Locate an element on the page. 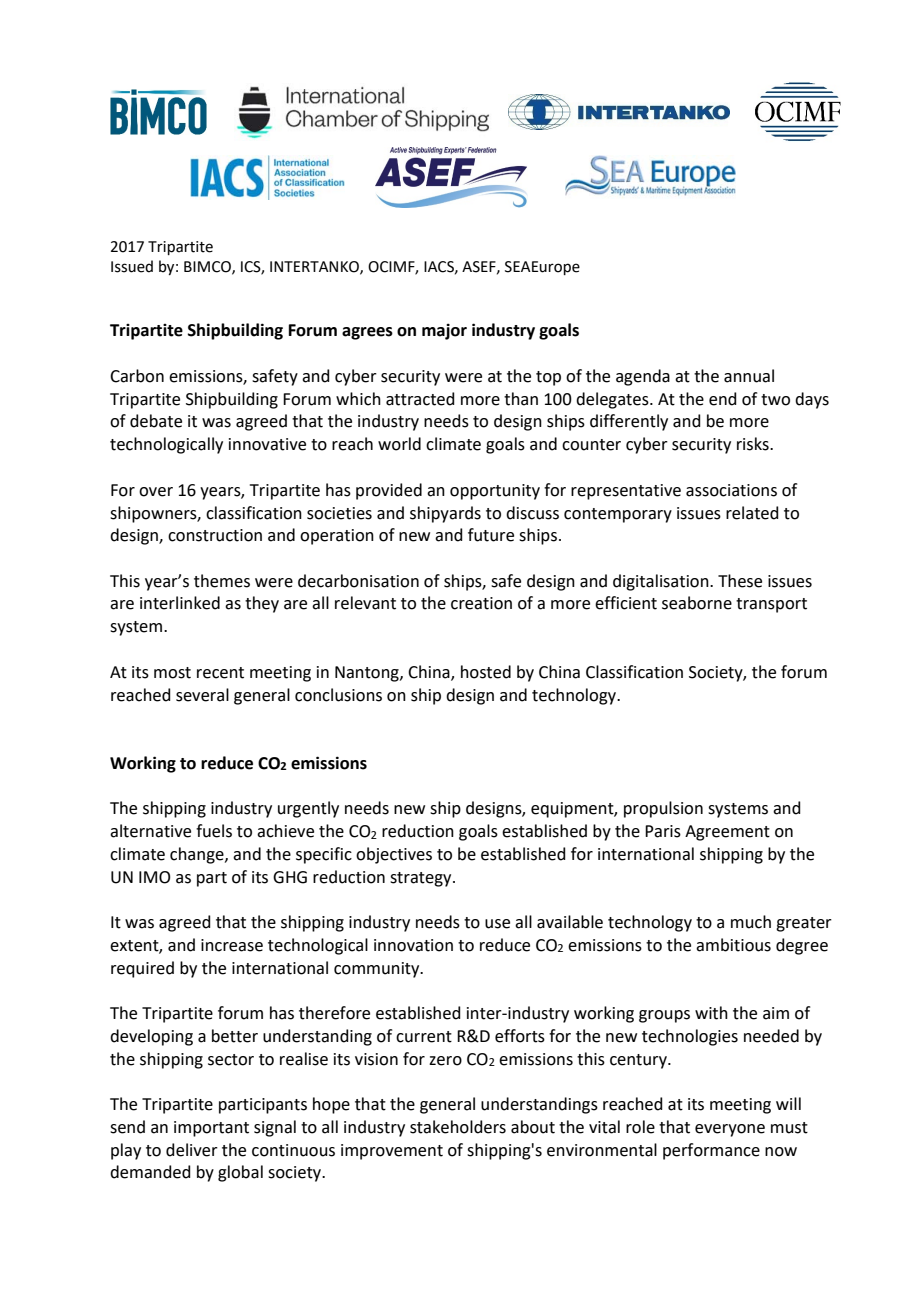 This document has height=1308, width=924. annual is located at coordinates (749, 376).
